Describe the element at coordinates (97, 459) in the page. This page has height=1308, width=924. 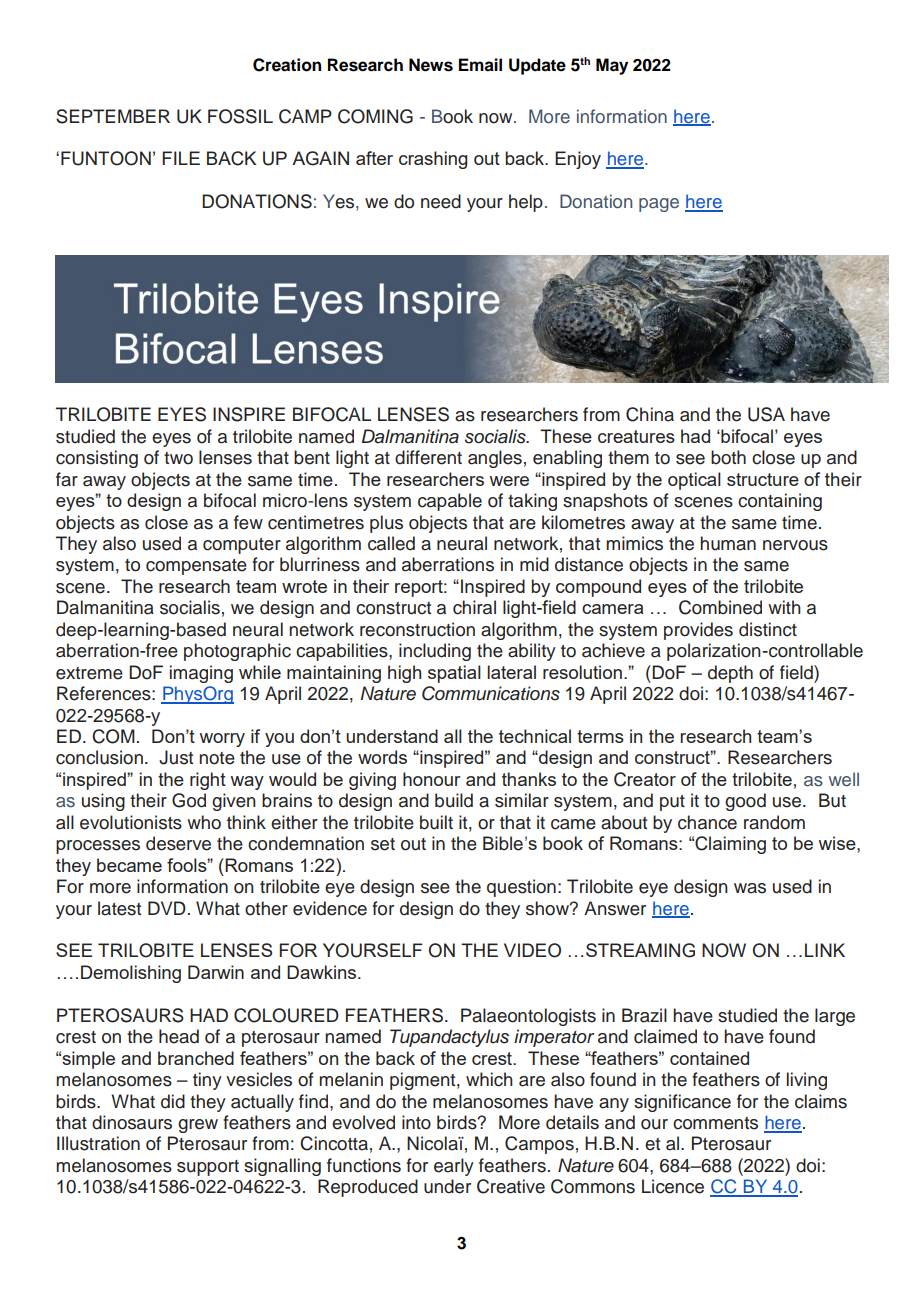
I see `consisting` at that location.
